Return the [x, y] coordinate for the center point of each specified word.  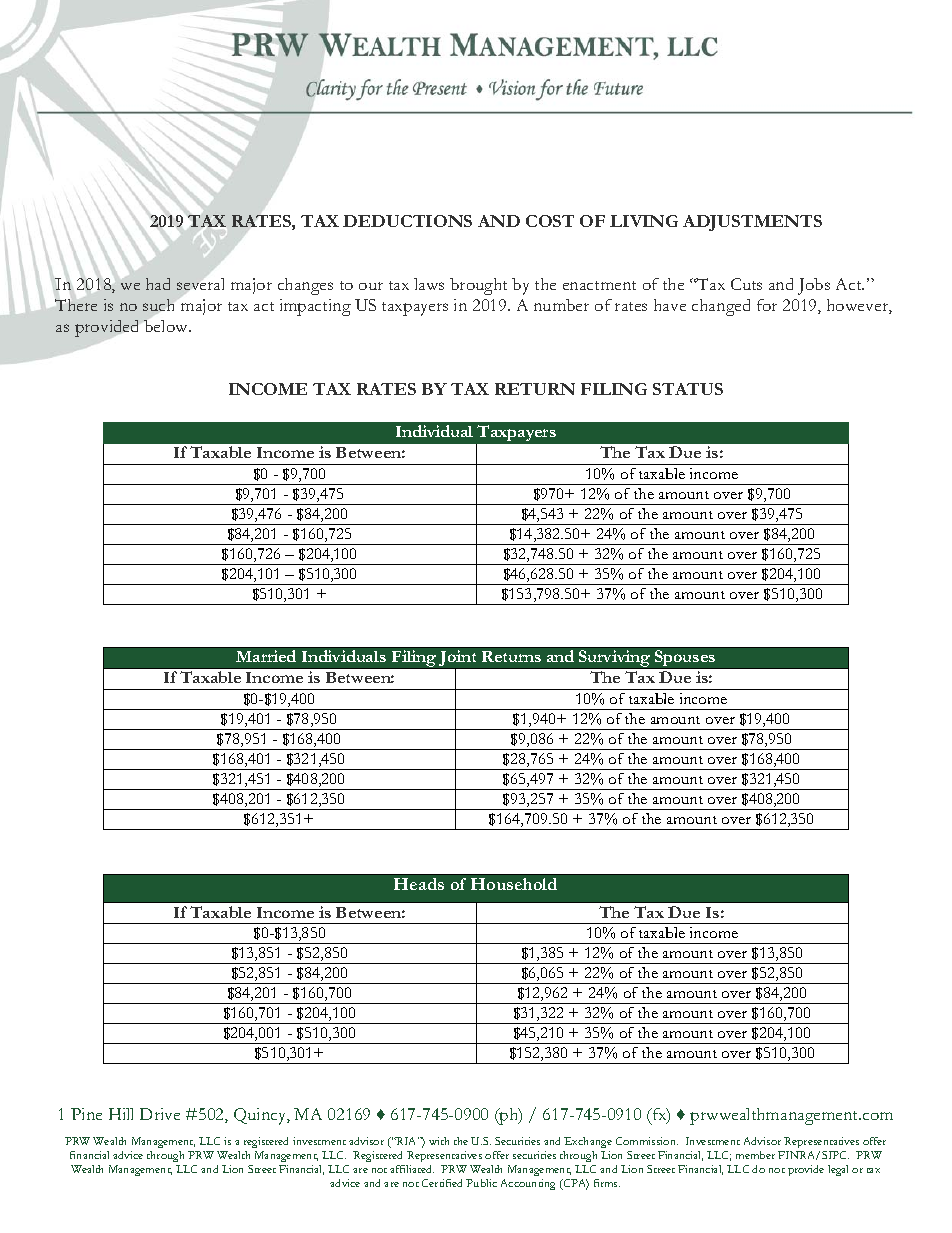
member [755, 1155]
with [439, 1141]
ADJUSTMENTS [752, 223]
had [158, 284]
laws [429, 284]
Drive [160, 1114]
